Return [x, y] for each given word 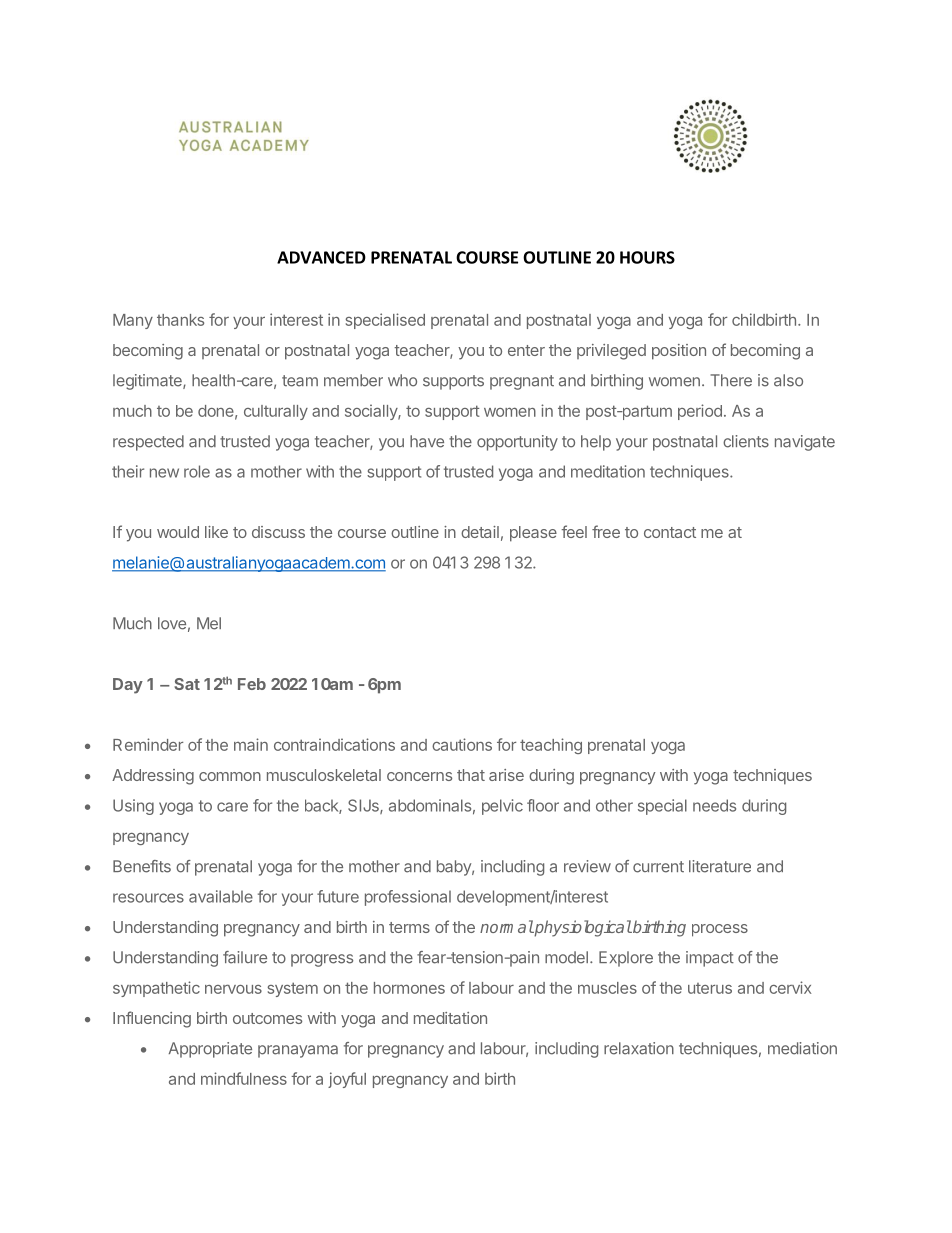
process [720, 930]
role [197, 471]
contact [670, 532]
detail [480, 532]
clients [746, 441]
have [427, 441]
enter [526, 350]
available [221, 896]
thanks [180, 320]
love [172, 623]
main [251, 744]
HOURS [647, 257]
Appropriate [210, 1050]
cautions [462, 744]
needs [714, 805]
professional [408, 898]
